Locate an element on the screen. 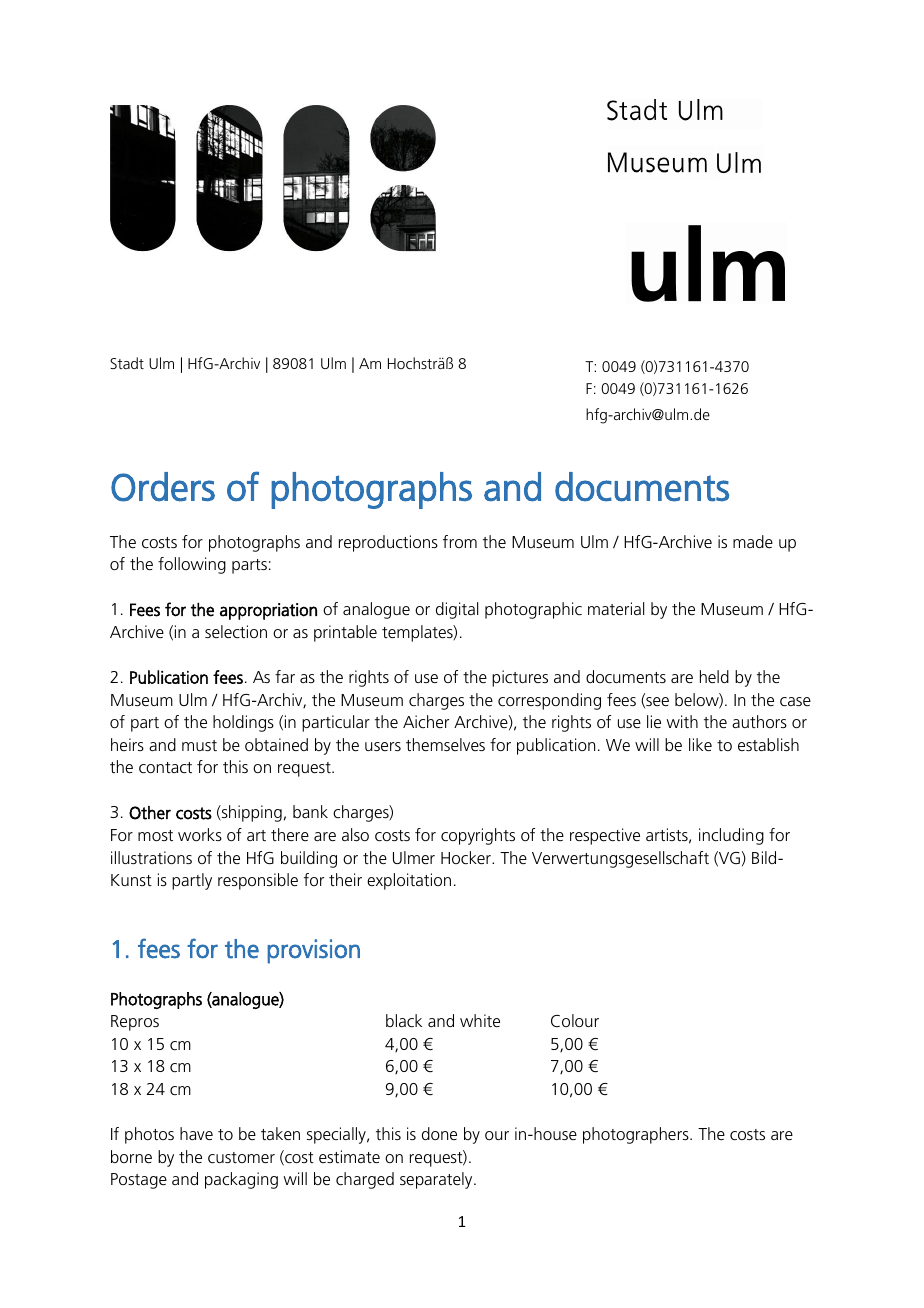  white is located at coordinates (480, 1020).
